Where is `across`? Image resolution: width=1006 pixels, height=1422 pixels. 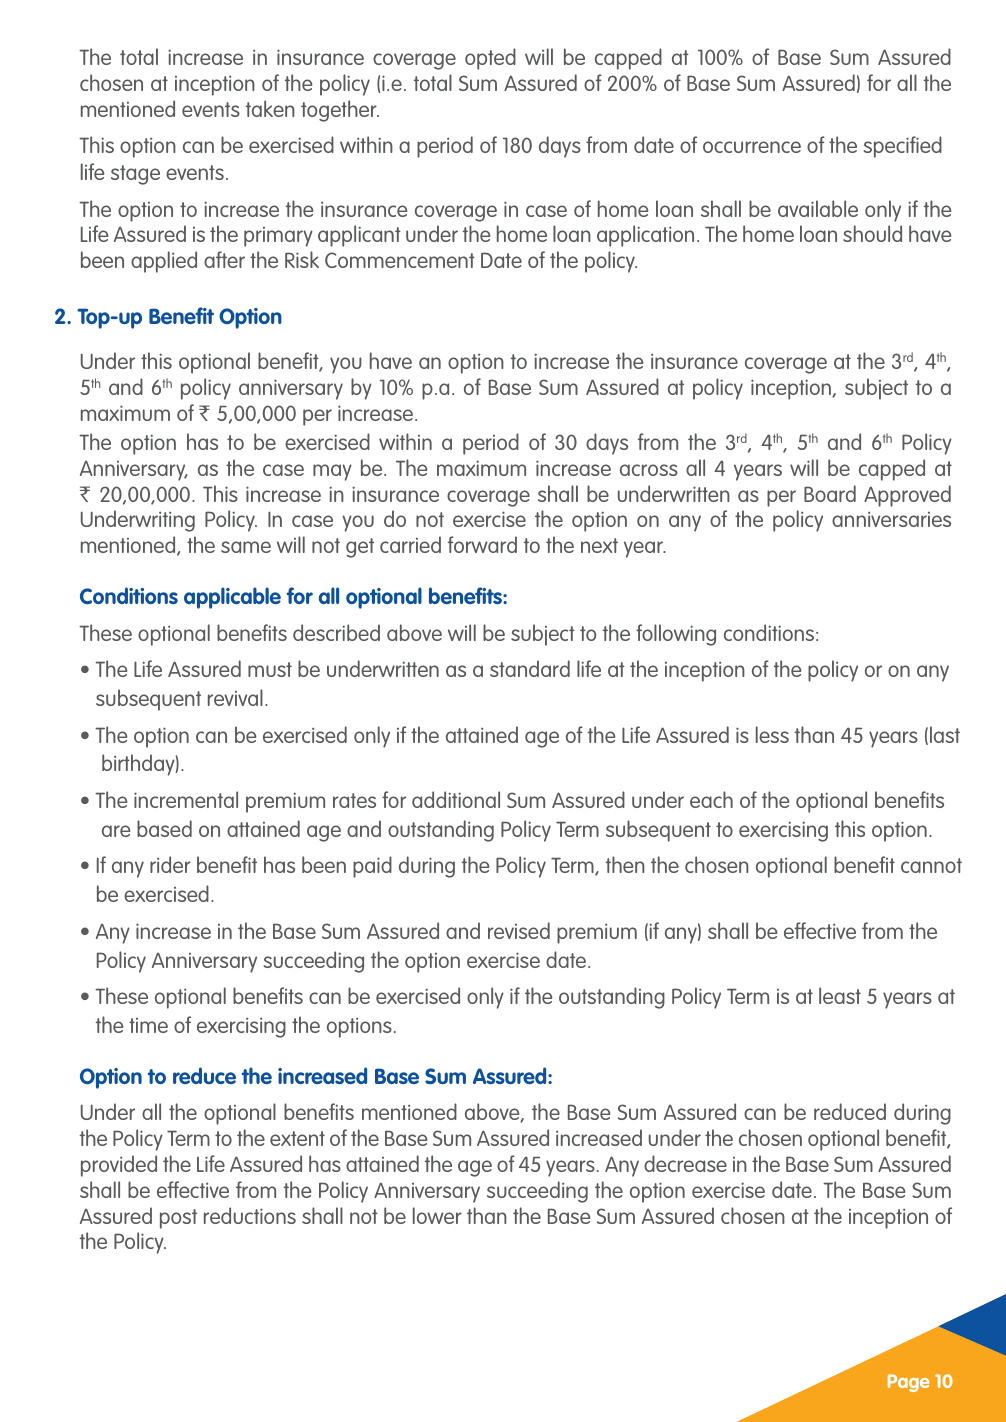
across is located at coordinates (649, 470).
